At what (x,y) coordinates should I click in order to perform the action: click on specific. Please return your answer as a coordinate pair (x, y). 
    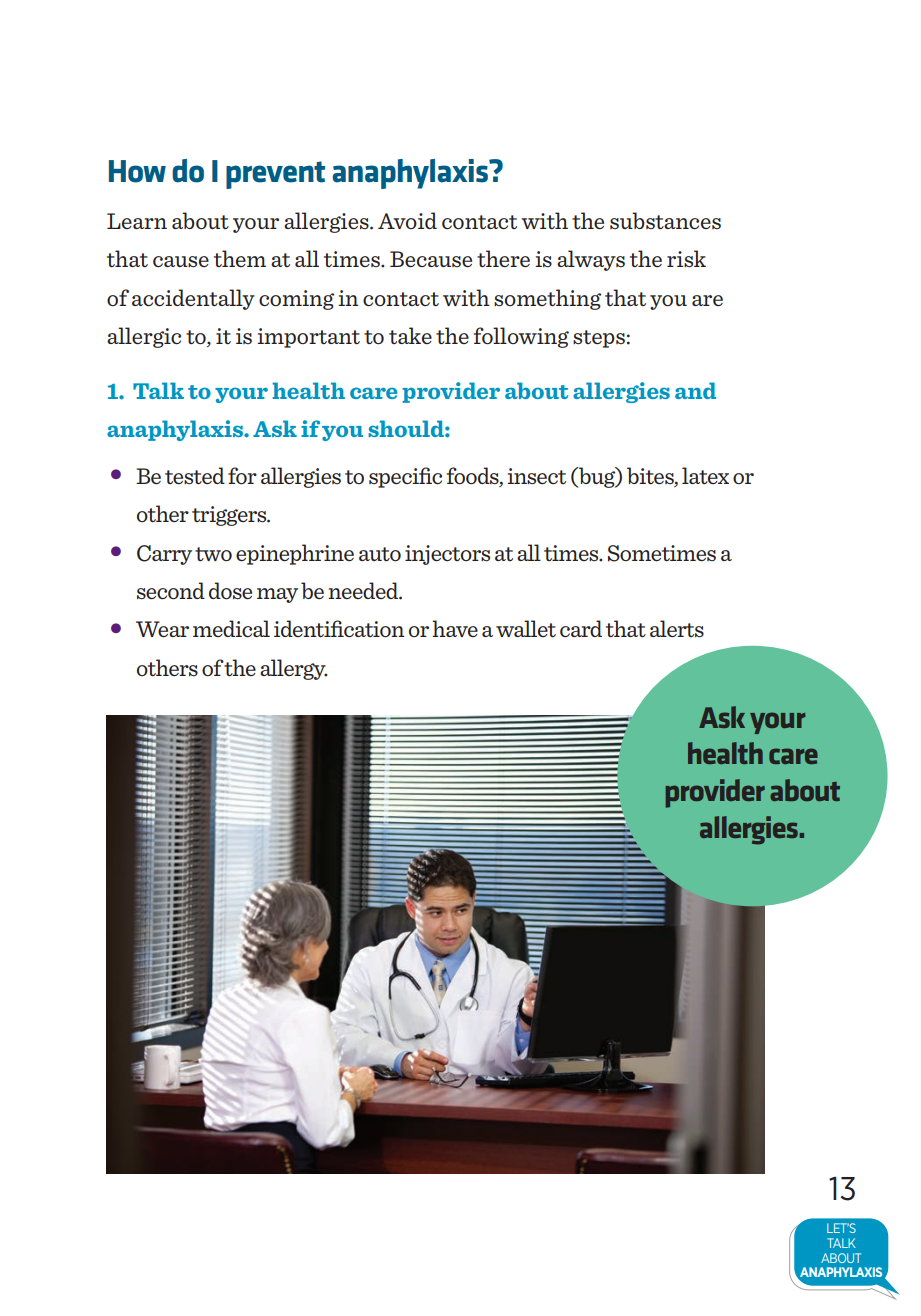
    Looking at the image, I should click on (405, 477).
